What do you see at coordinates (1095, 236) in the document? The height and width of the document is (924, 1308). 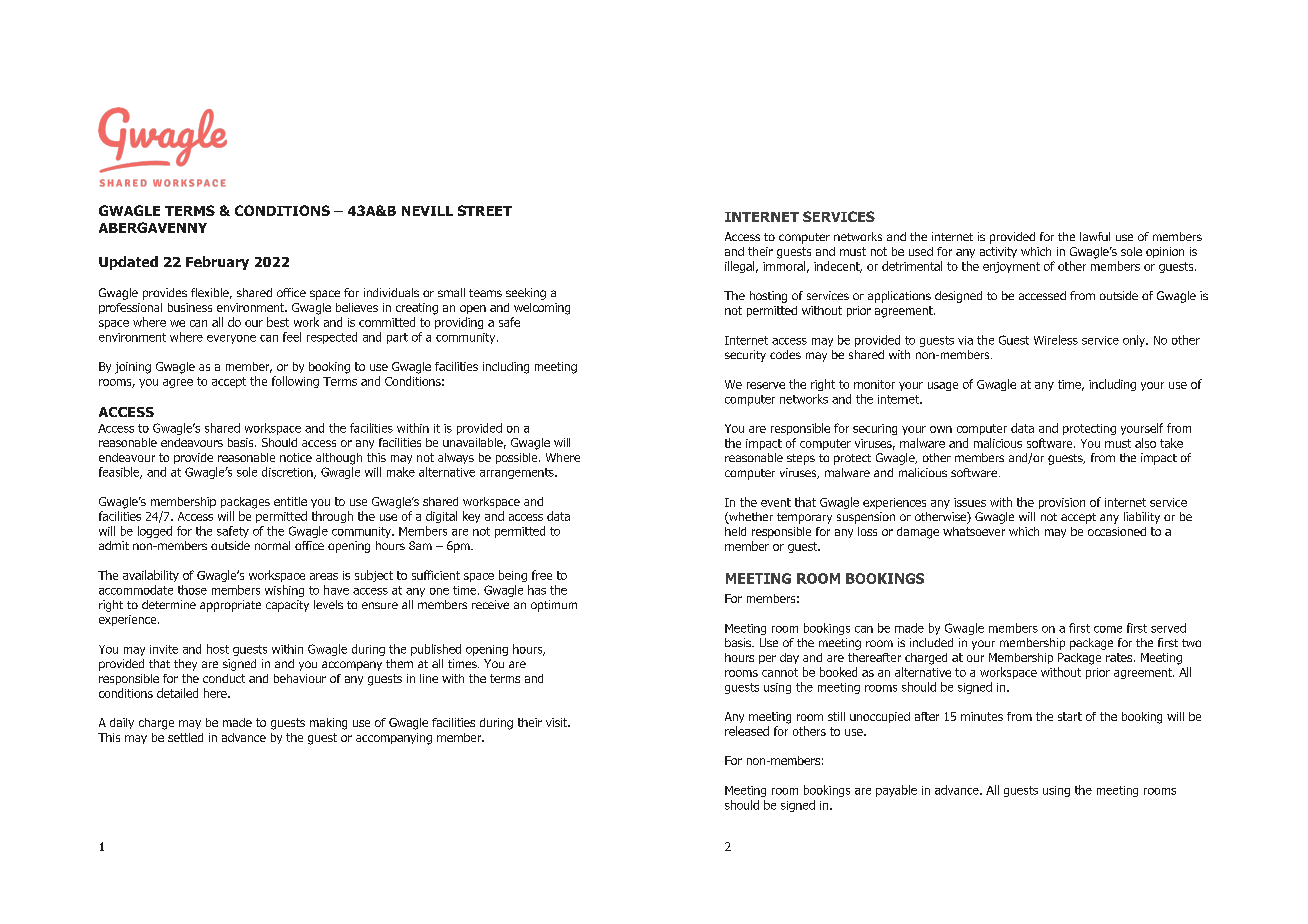 I see `lawful` at bounding box center [1095, 236].
